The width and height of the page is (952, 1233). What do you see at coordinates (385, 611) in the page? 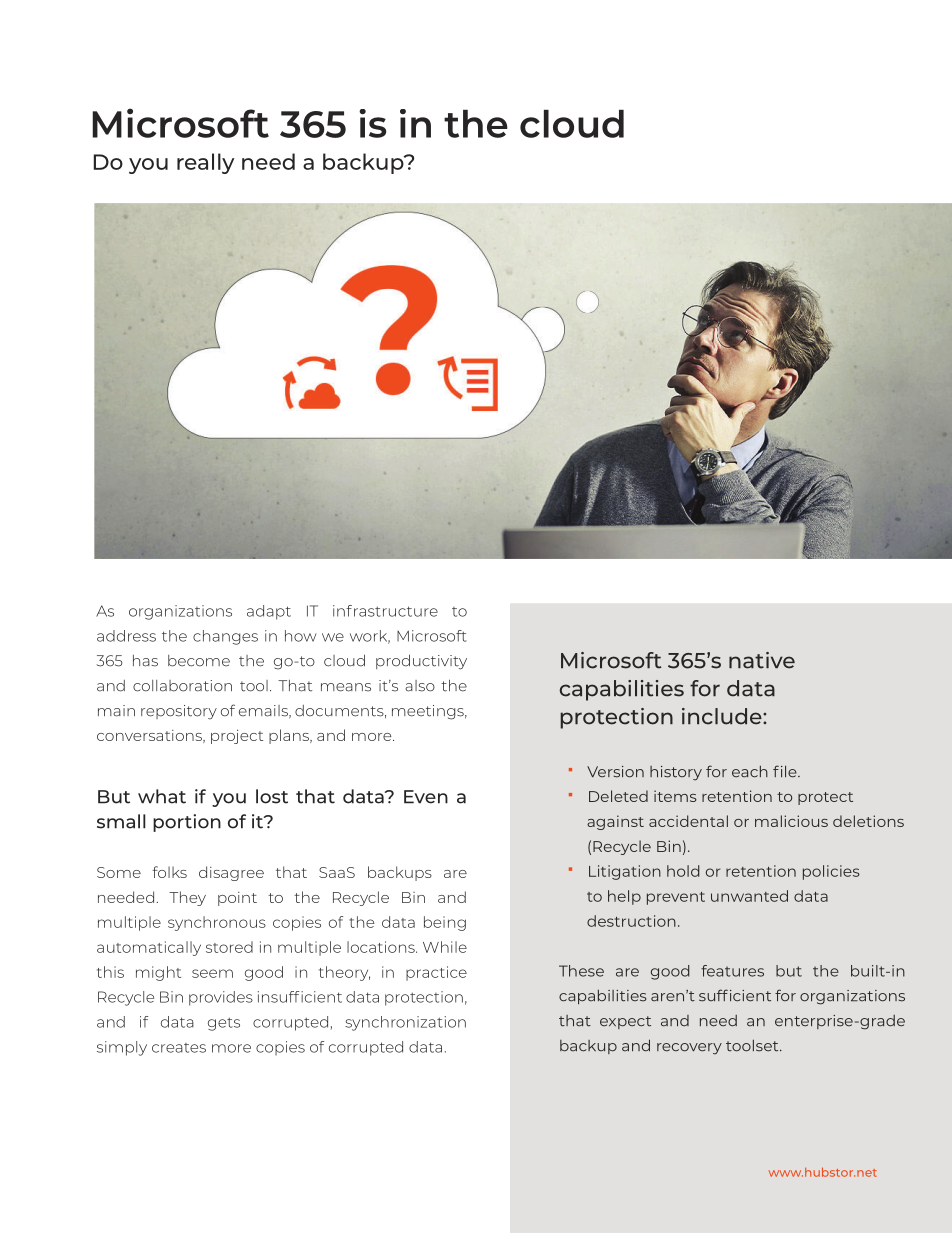
I see `infrastructure` at bounding box center [385, 611].
